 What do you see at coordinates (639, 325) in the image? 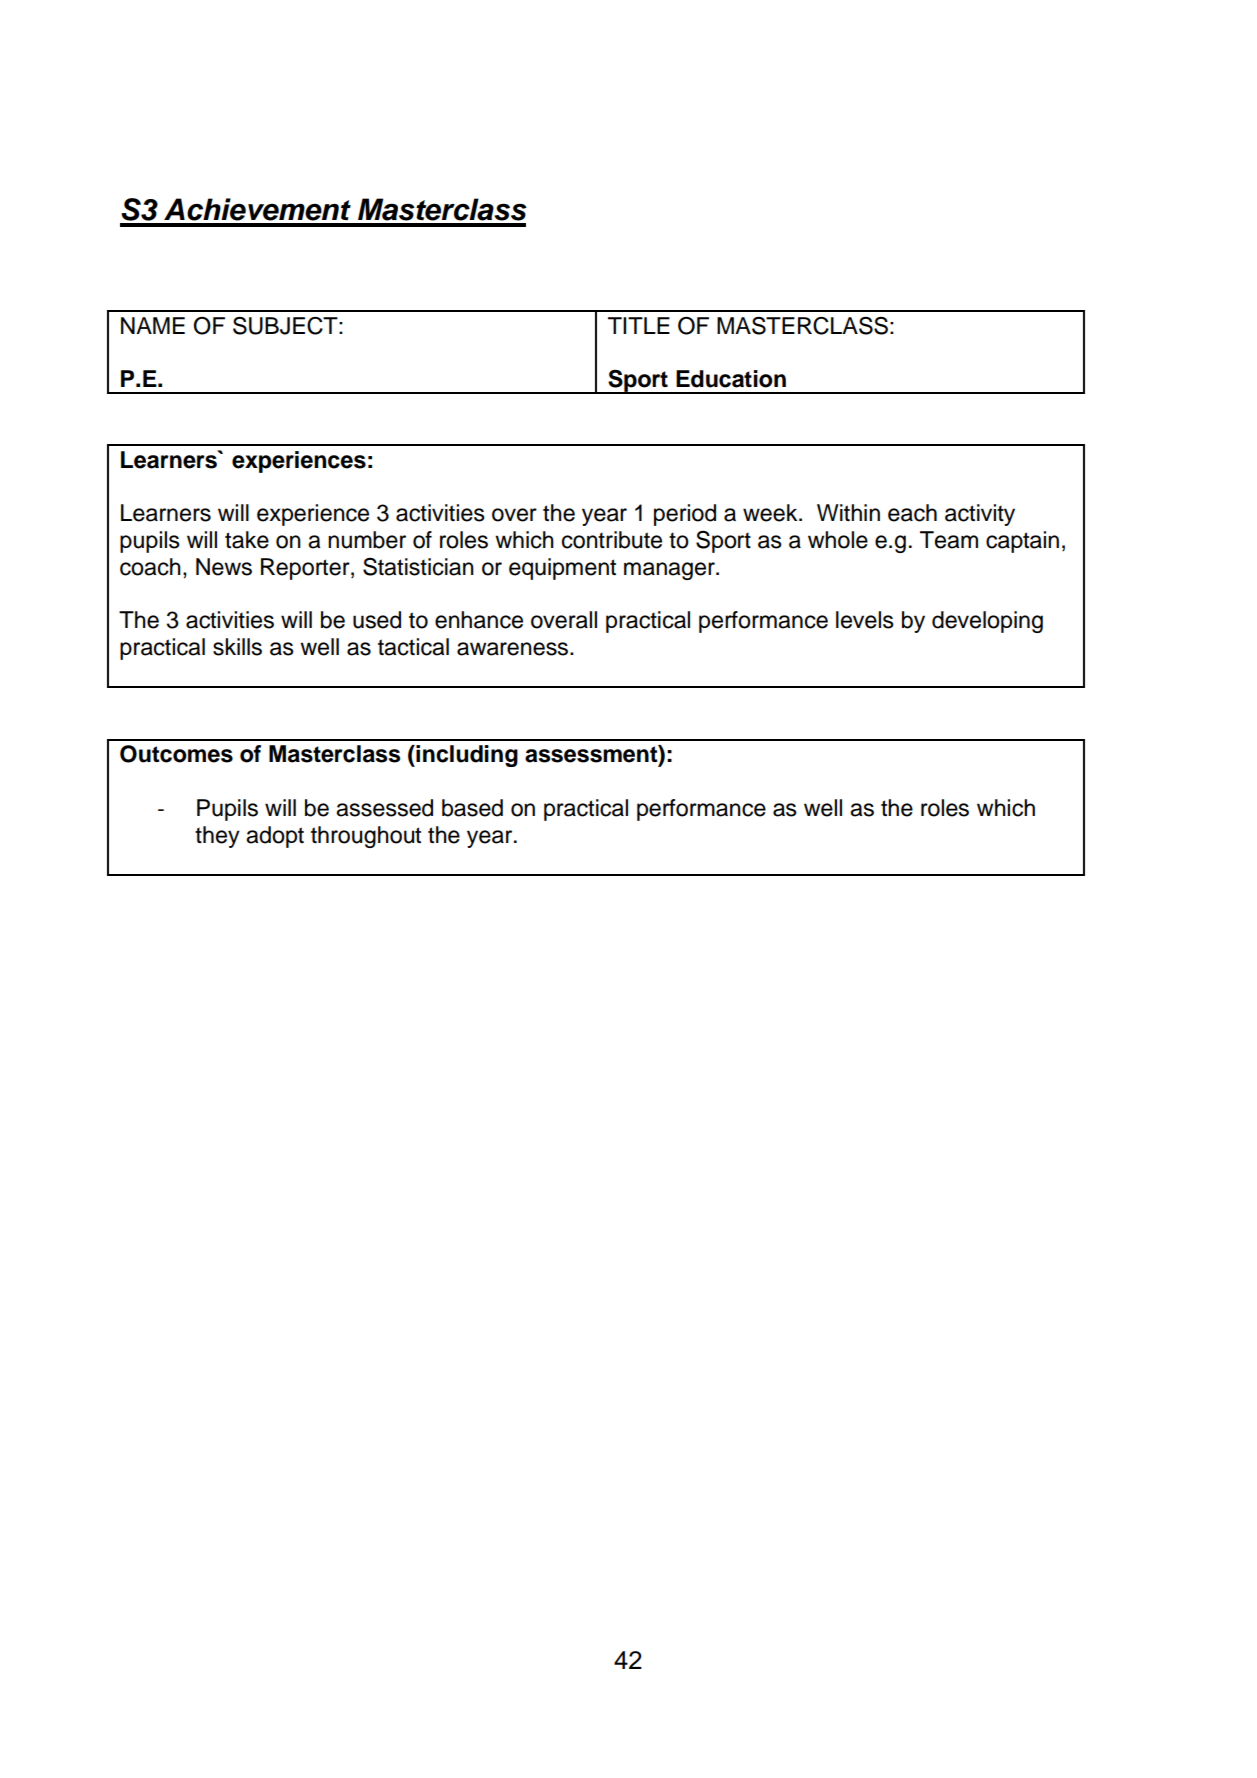
I see `TITLE` at bounding box center [639, 325].
